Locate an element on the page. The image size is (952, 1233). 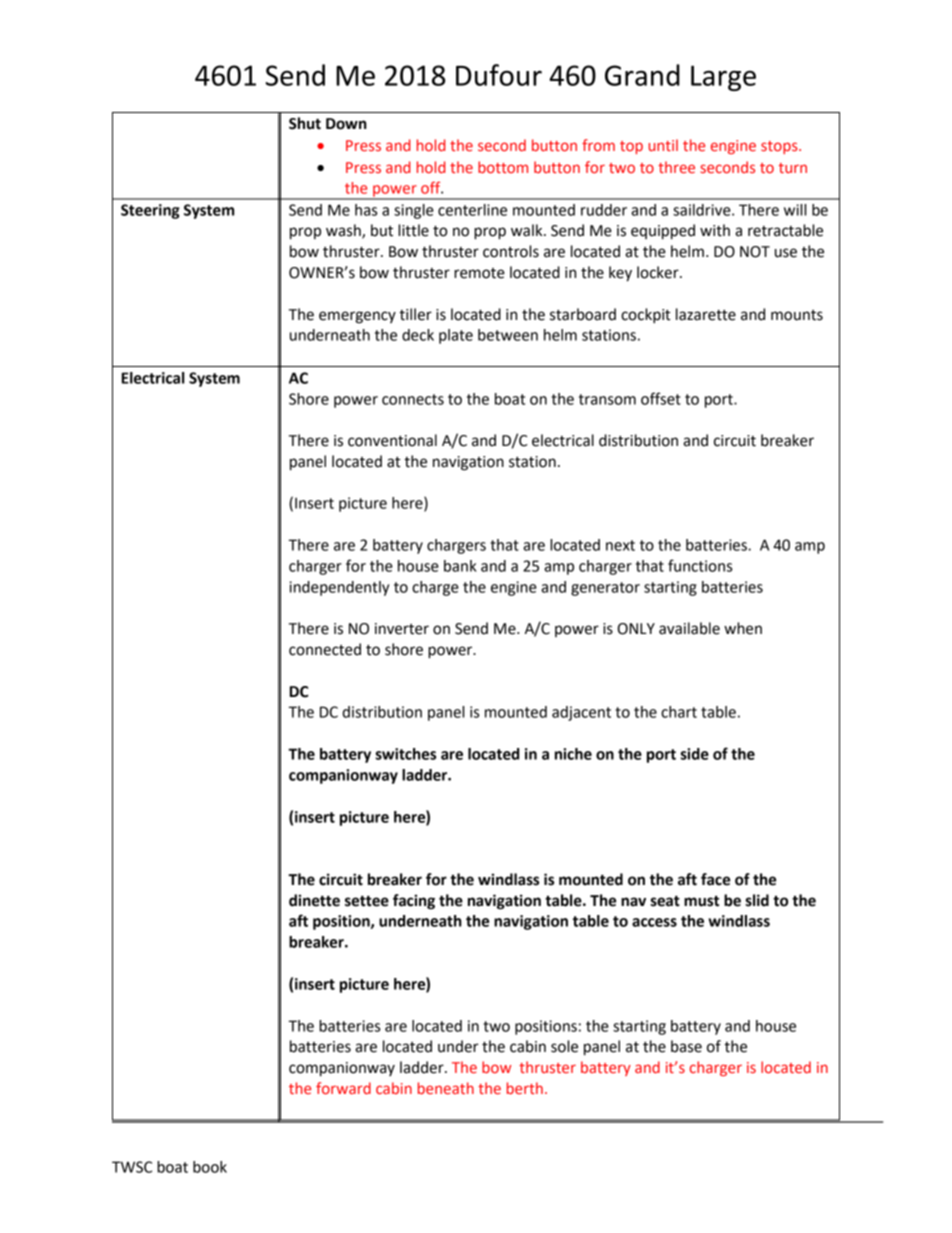
Shut is located at coordinates (305, 123).
